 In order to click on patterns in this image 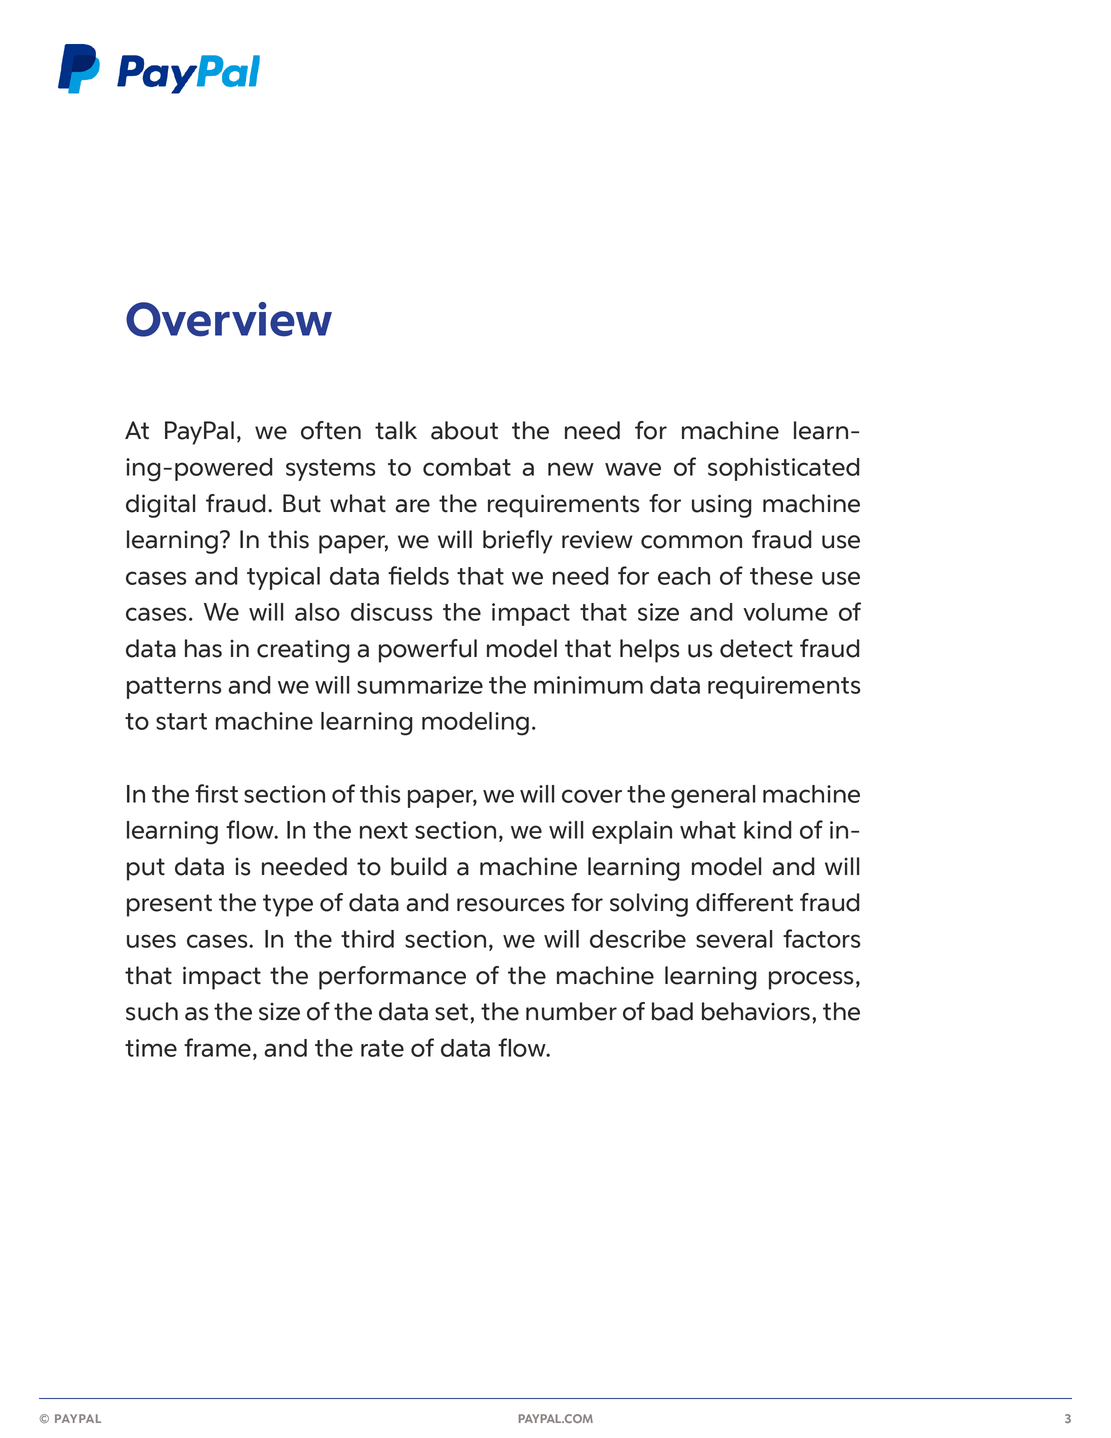, I will do `click(174, 688)`.
